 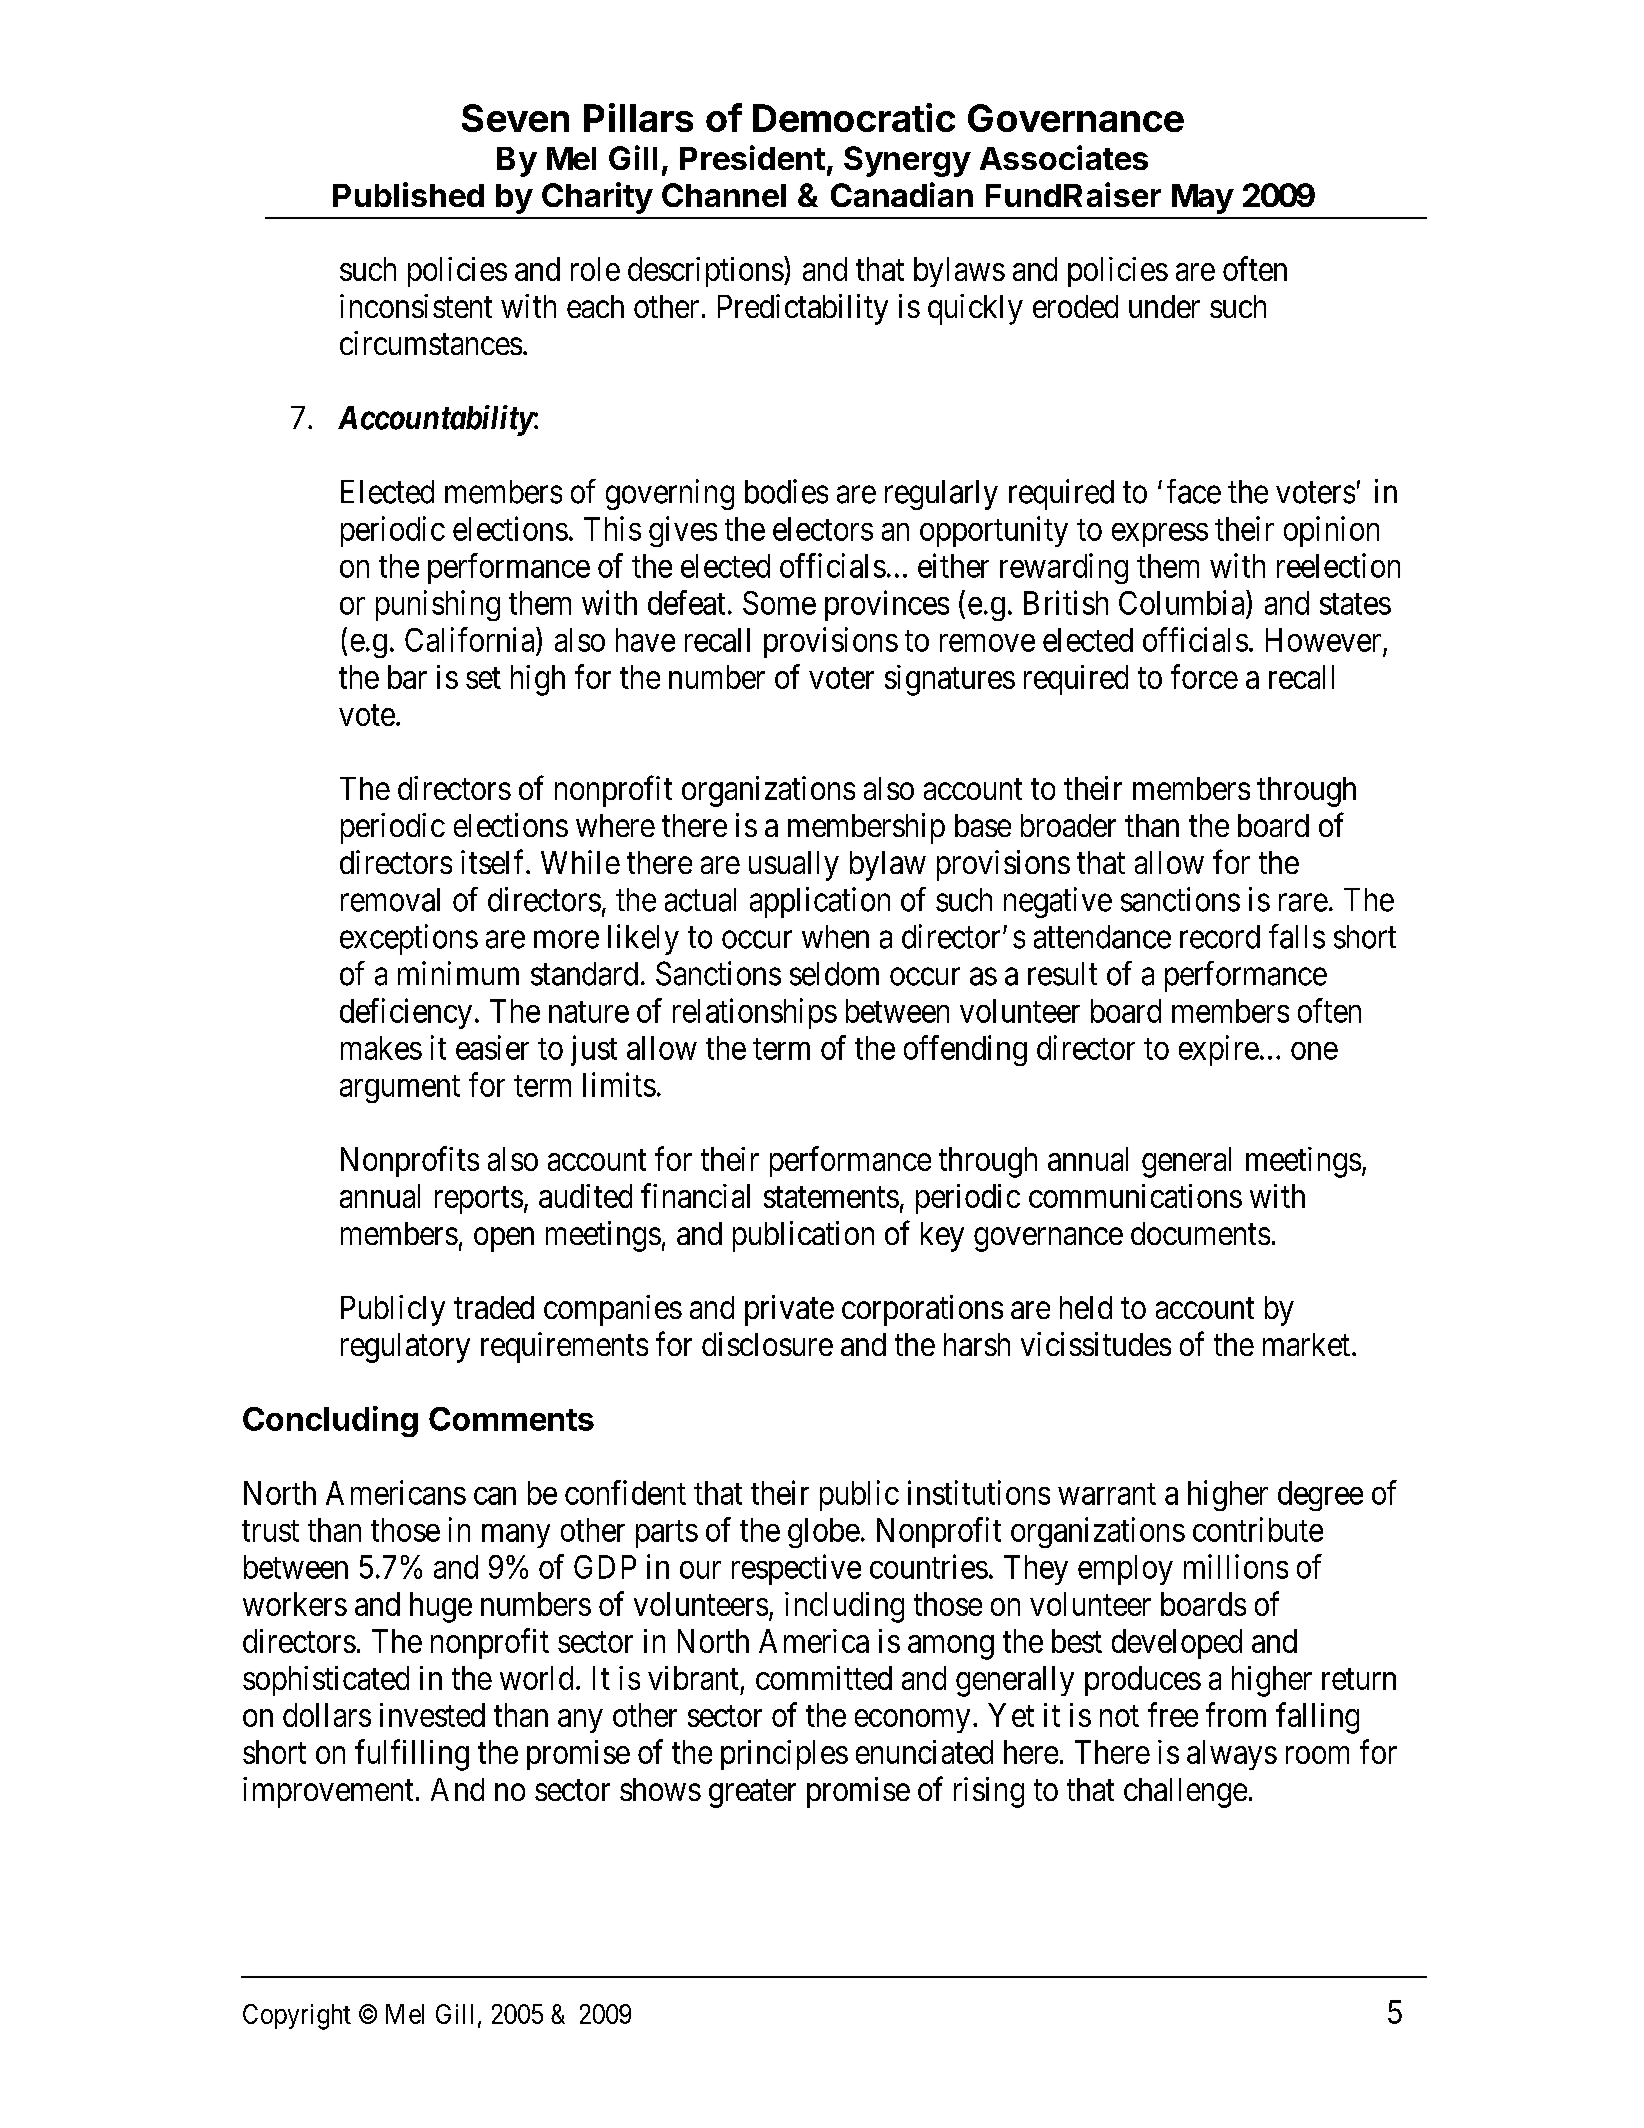 What do you see at coordinates (1185, 1793) in the document?
I see `challenge` at bounding box center [1185, 1793].
